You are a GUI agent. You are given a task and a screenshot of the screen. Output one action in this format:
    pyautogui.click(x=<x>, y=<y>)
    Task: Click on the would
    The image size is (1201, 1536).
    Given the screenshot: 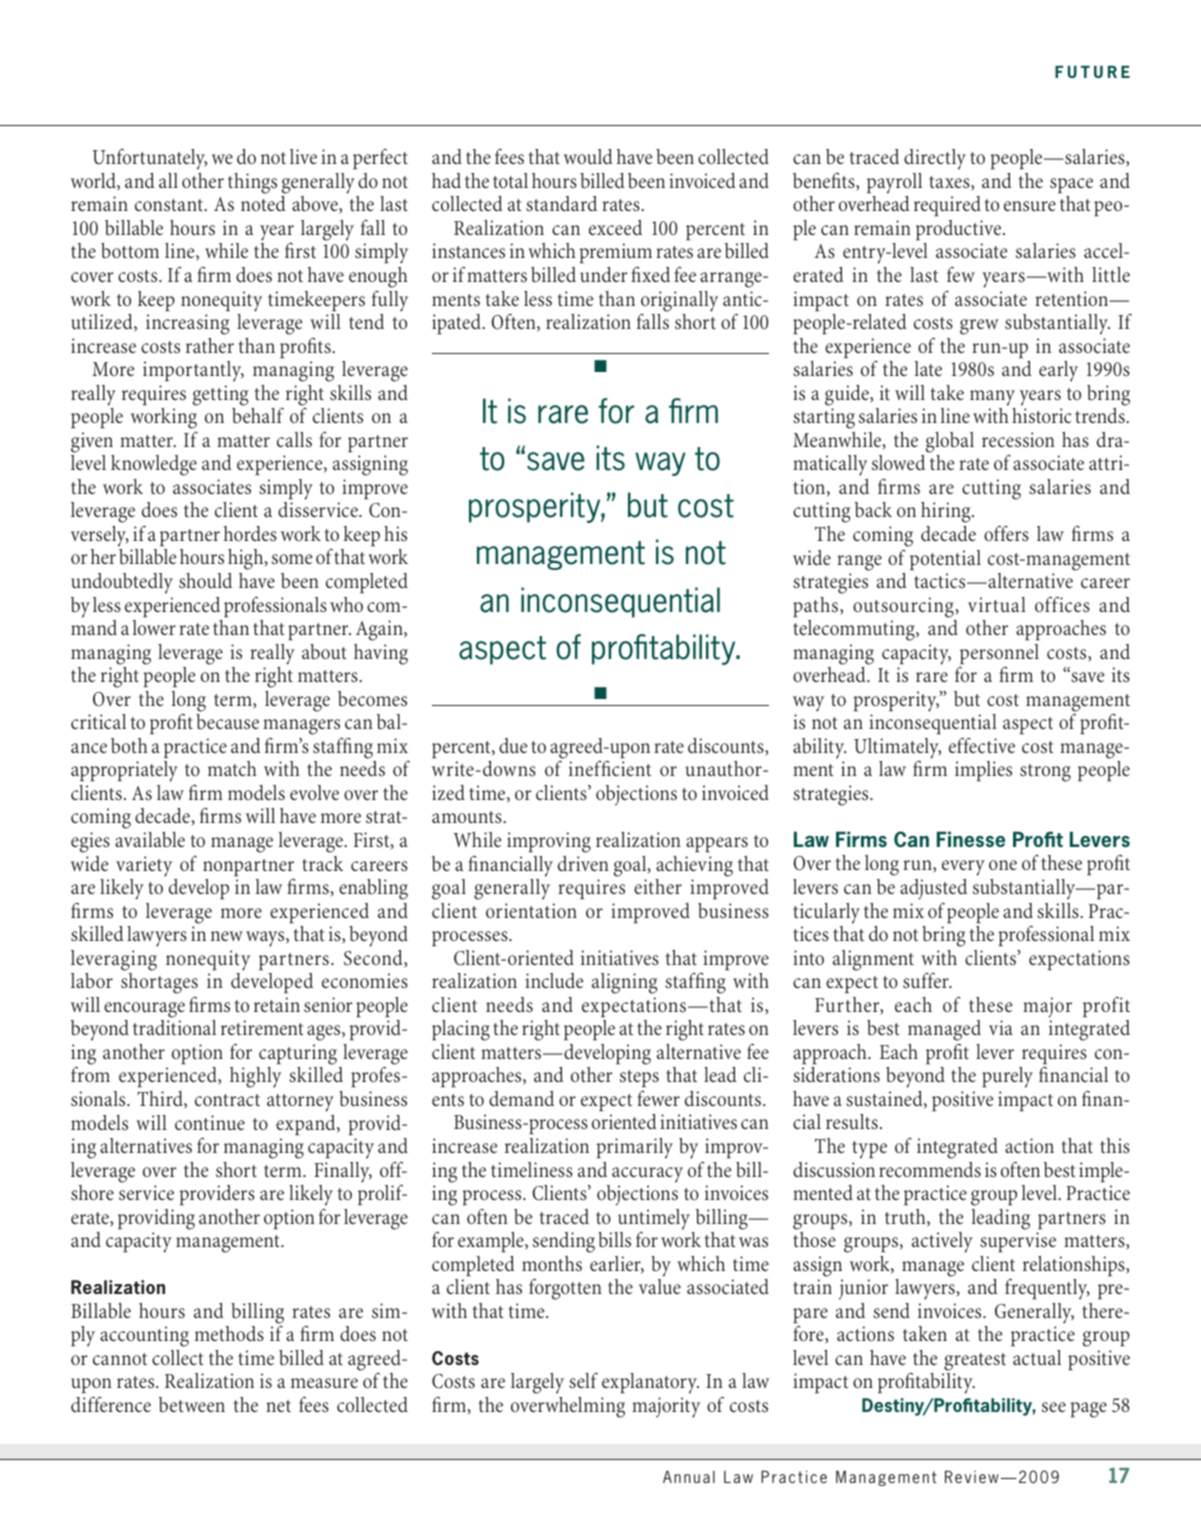 What is the action you would take?
    pyautogui.click(x=588, y=156)
